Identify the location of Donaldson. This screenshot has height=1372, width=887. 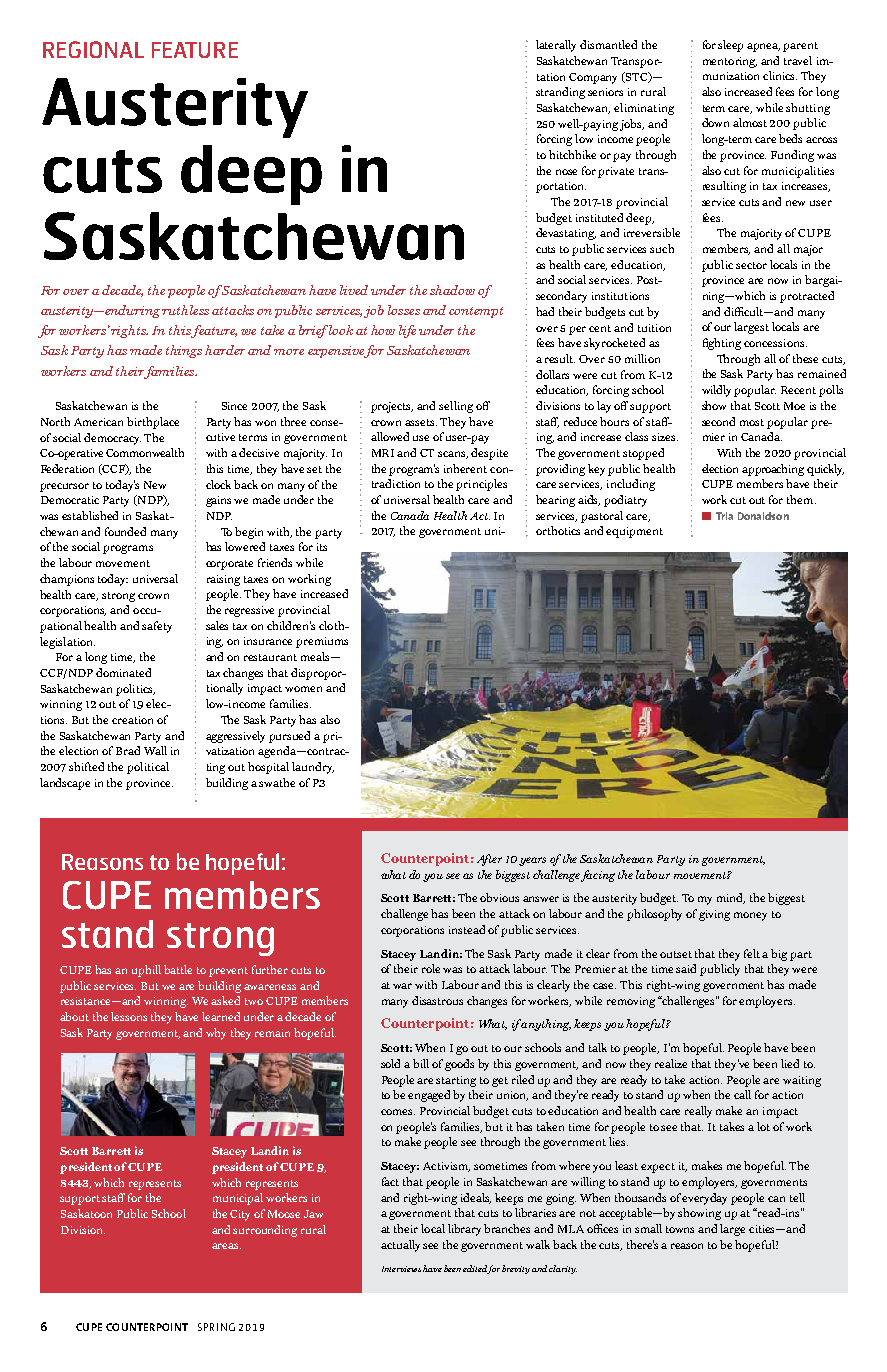
(763, 516).
